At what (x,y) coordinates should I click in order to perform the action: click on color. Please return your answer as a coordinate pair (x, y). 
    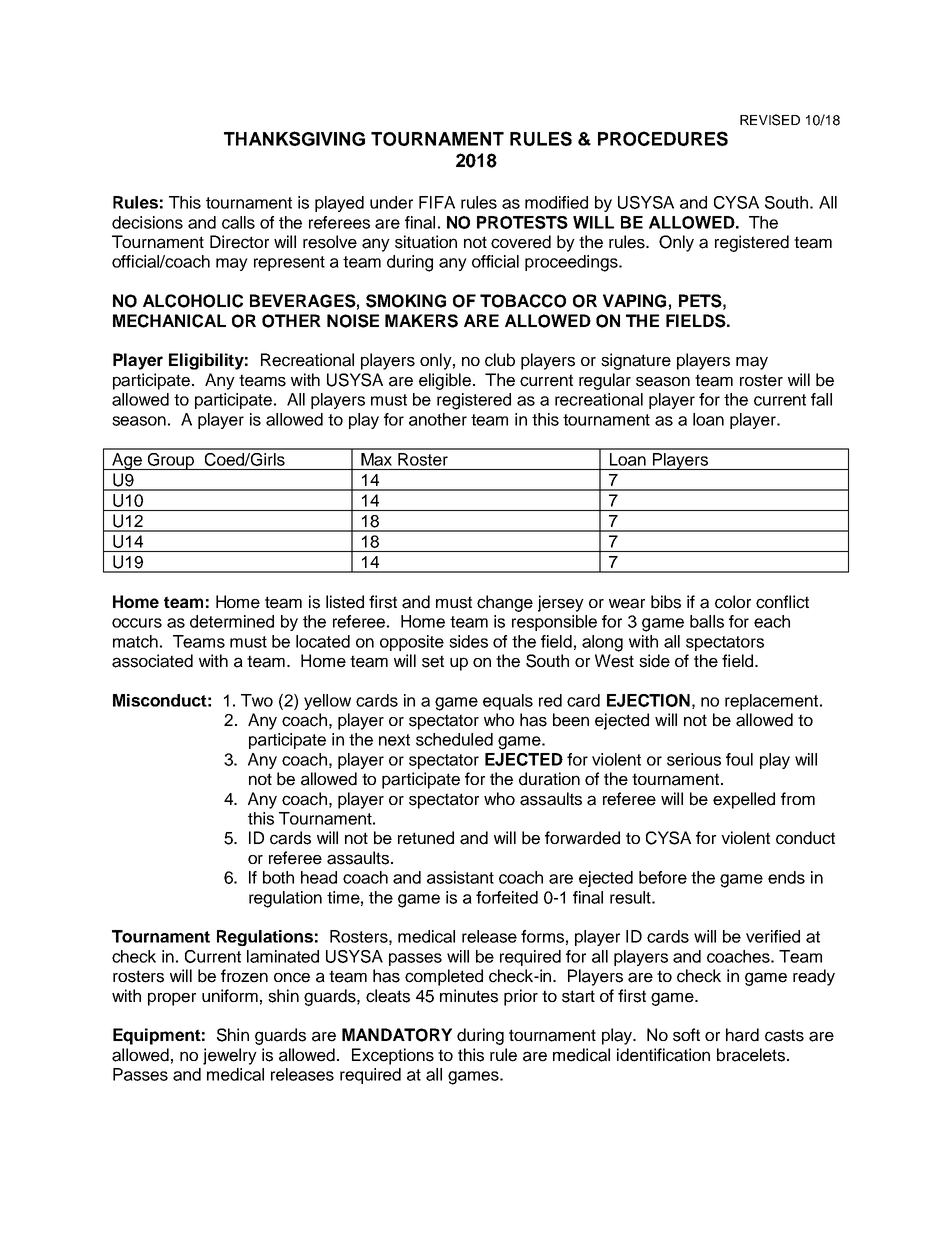
    Looking at the image, I should click on (733, 602).
